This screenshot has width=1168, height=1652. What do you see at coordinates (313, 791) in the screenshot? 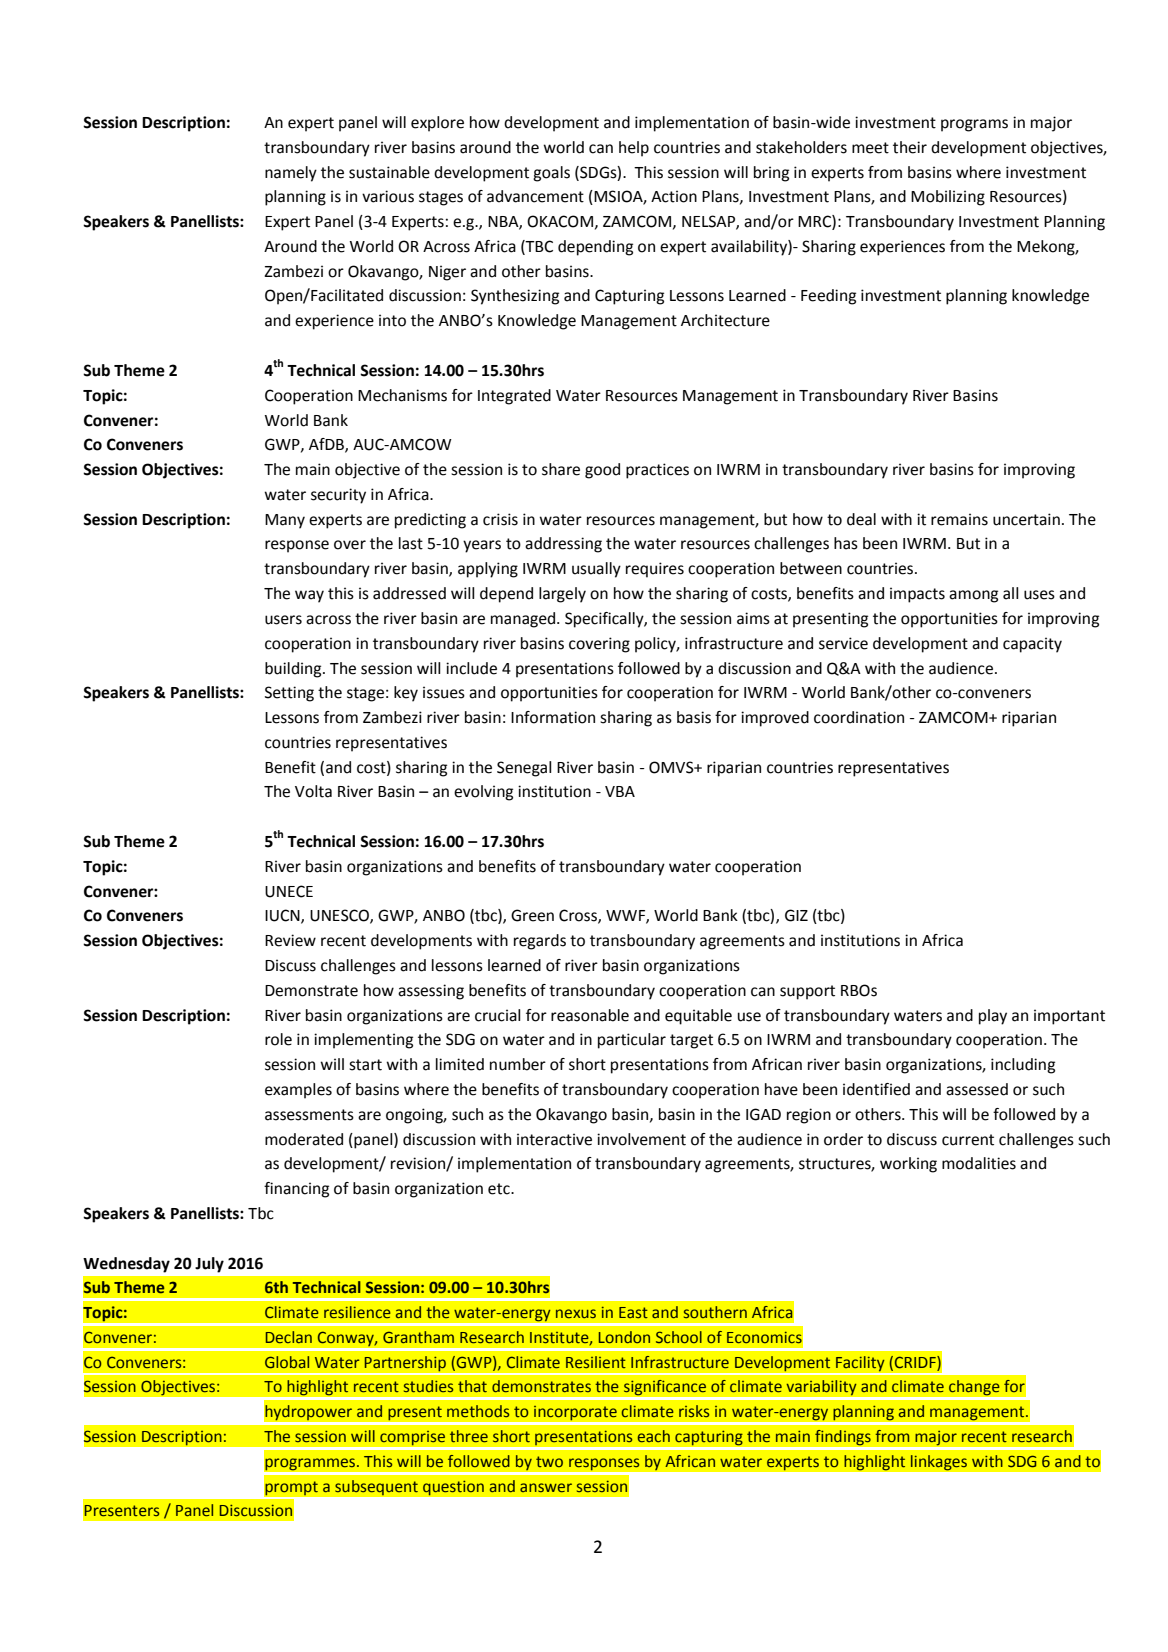
I see `Volta` at bounding box center [313, 791].
